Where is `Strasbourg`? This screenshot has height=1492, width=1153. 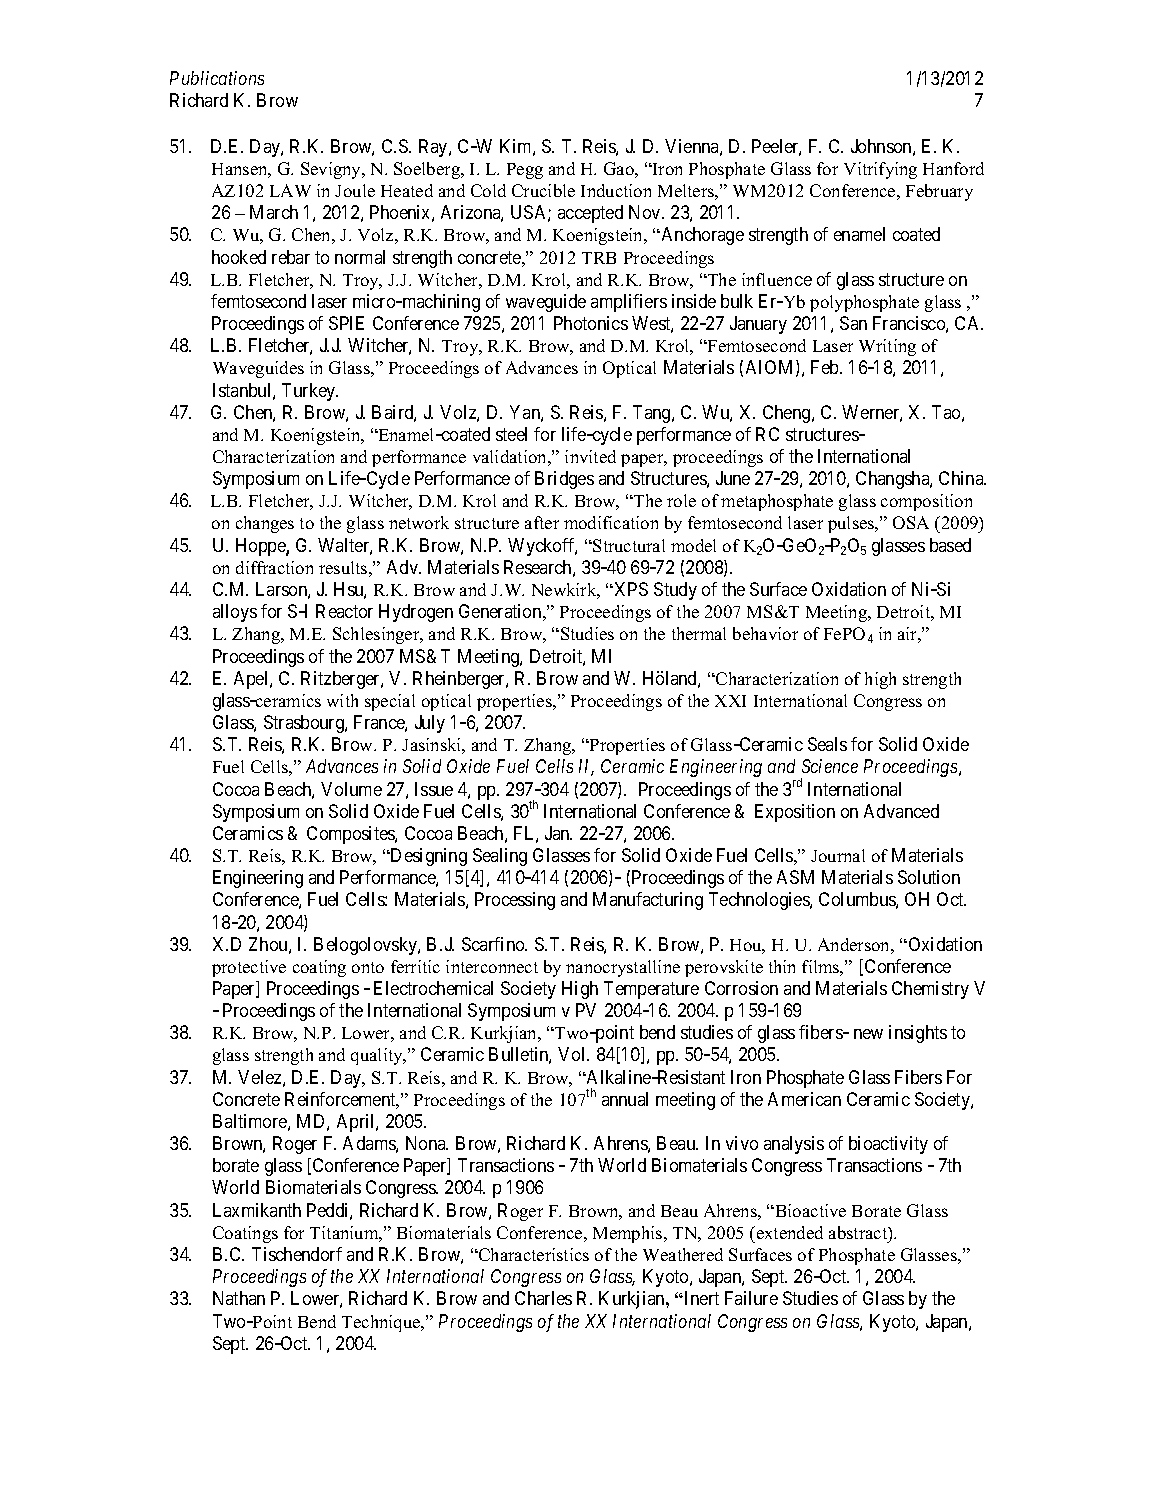 Strasbourg is located at coordinates (305, 724).
